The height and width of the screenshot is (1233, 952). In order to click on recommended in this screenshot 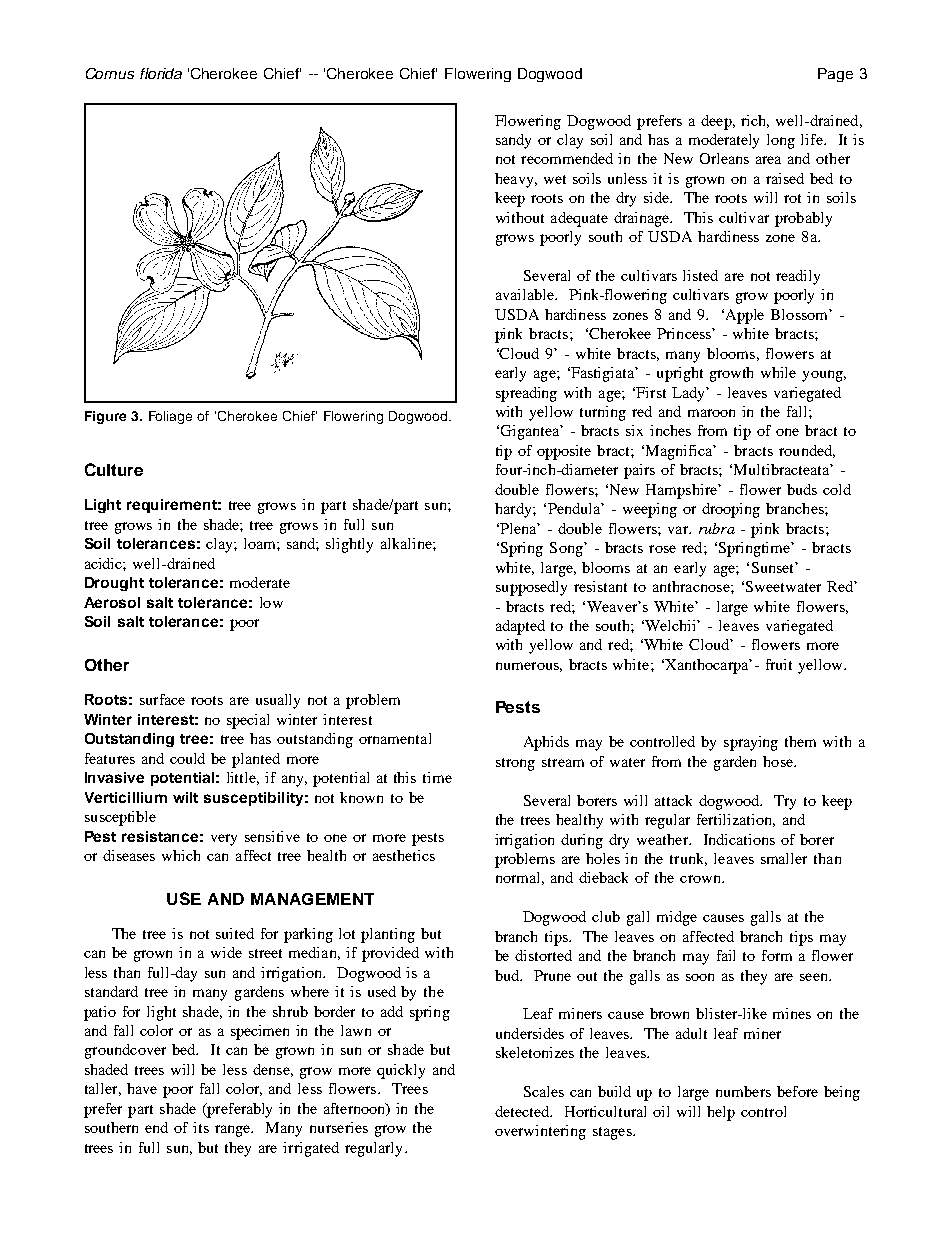, I will do `click(567, 158)`.
